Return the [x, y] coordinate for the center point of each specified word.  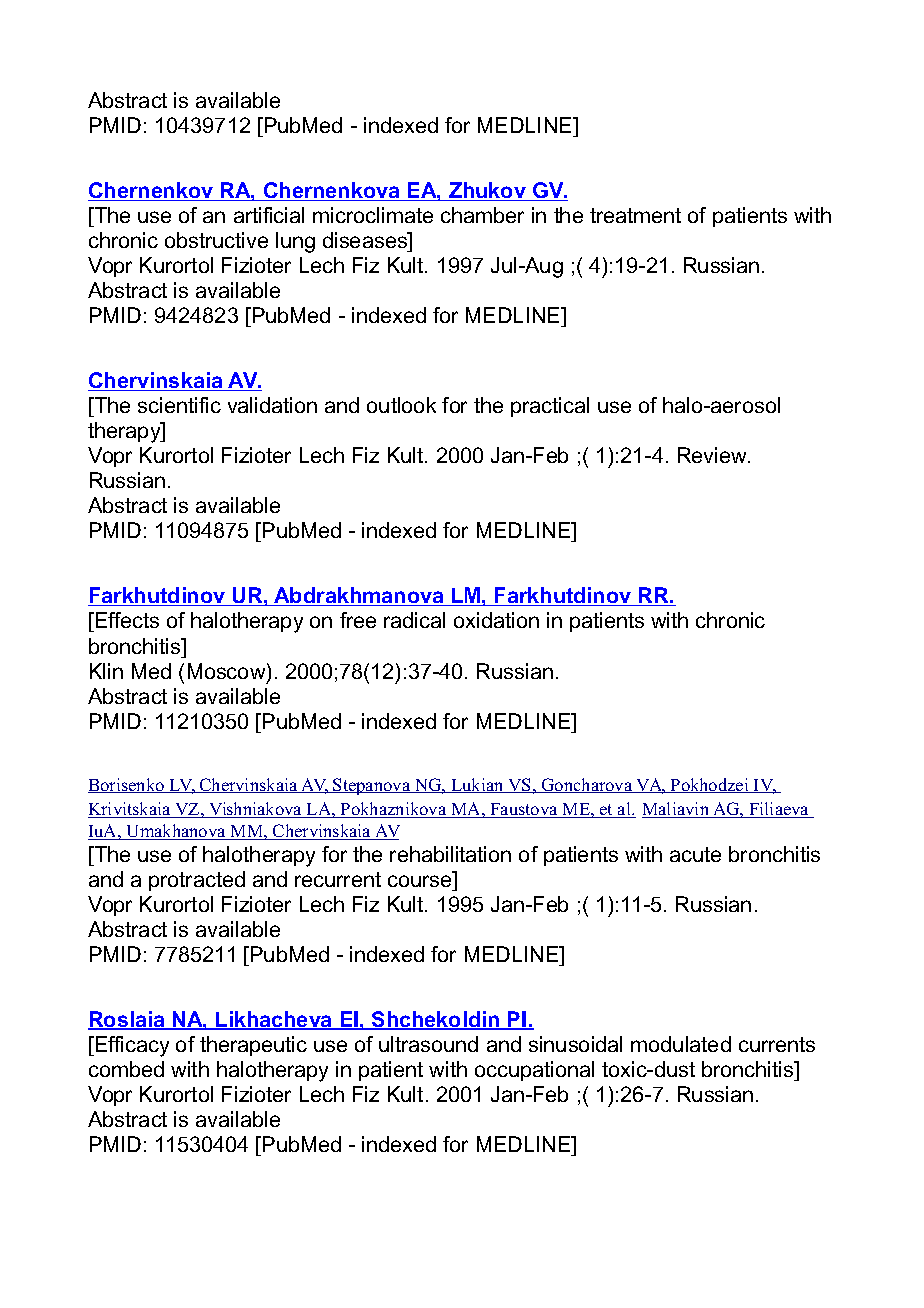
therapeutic [253, 1046]
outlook [401, 405]
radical [414, 620]
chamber [482, 215]
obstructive [216, 240]
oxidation [496, 620]
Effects [126, 622]
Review [714, 455]
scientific [179, 405]
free [358, 620]
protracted [197, 881]
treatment [635, 215]
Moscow [228, 672]
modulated [681, 1044]
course [419, 881]
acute [695, 854]
